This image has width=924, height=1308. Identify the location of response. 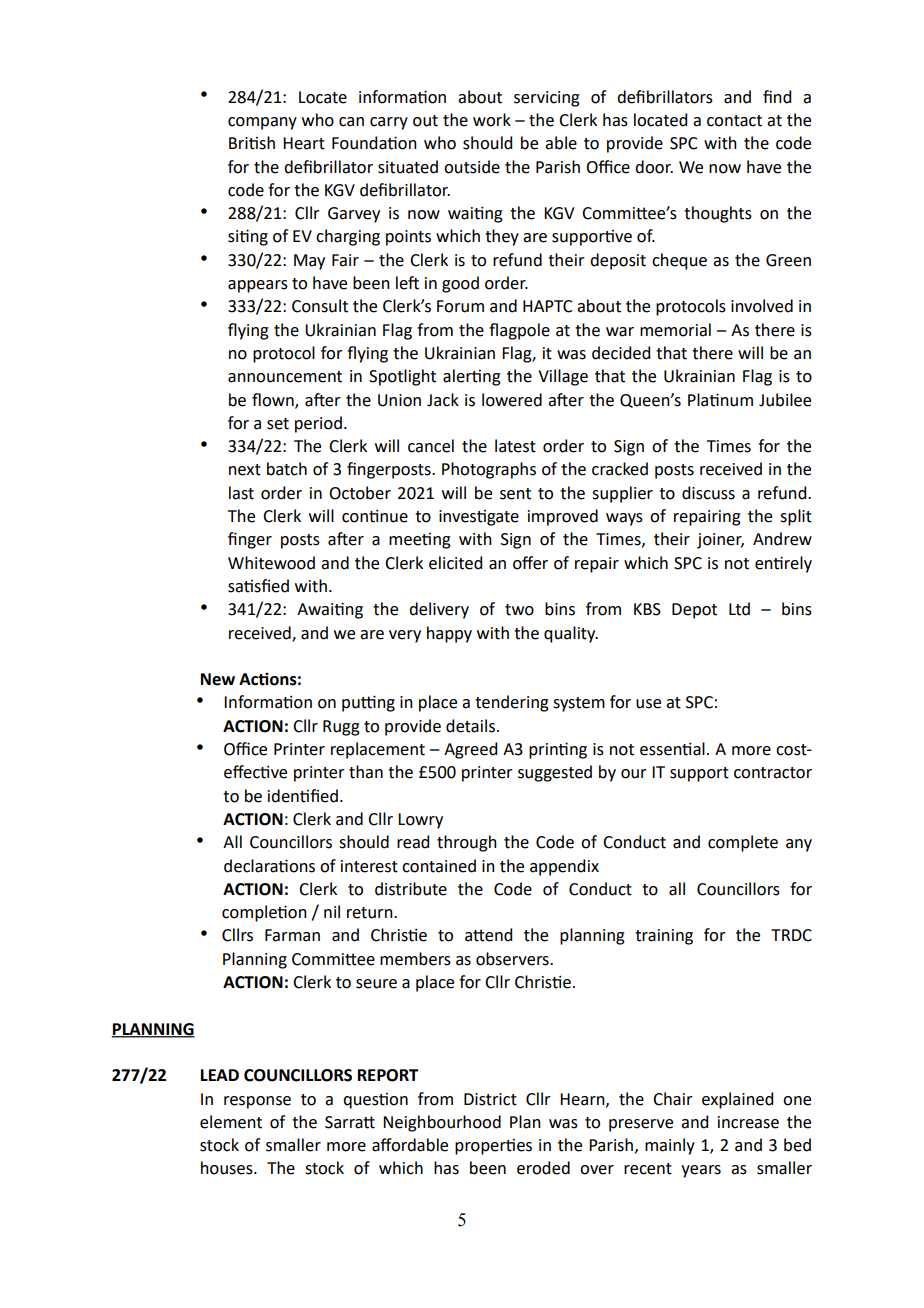
(257, 1102).
